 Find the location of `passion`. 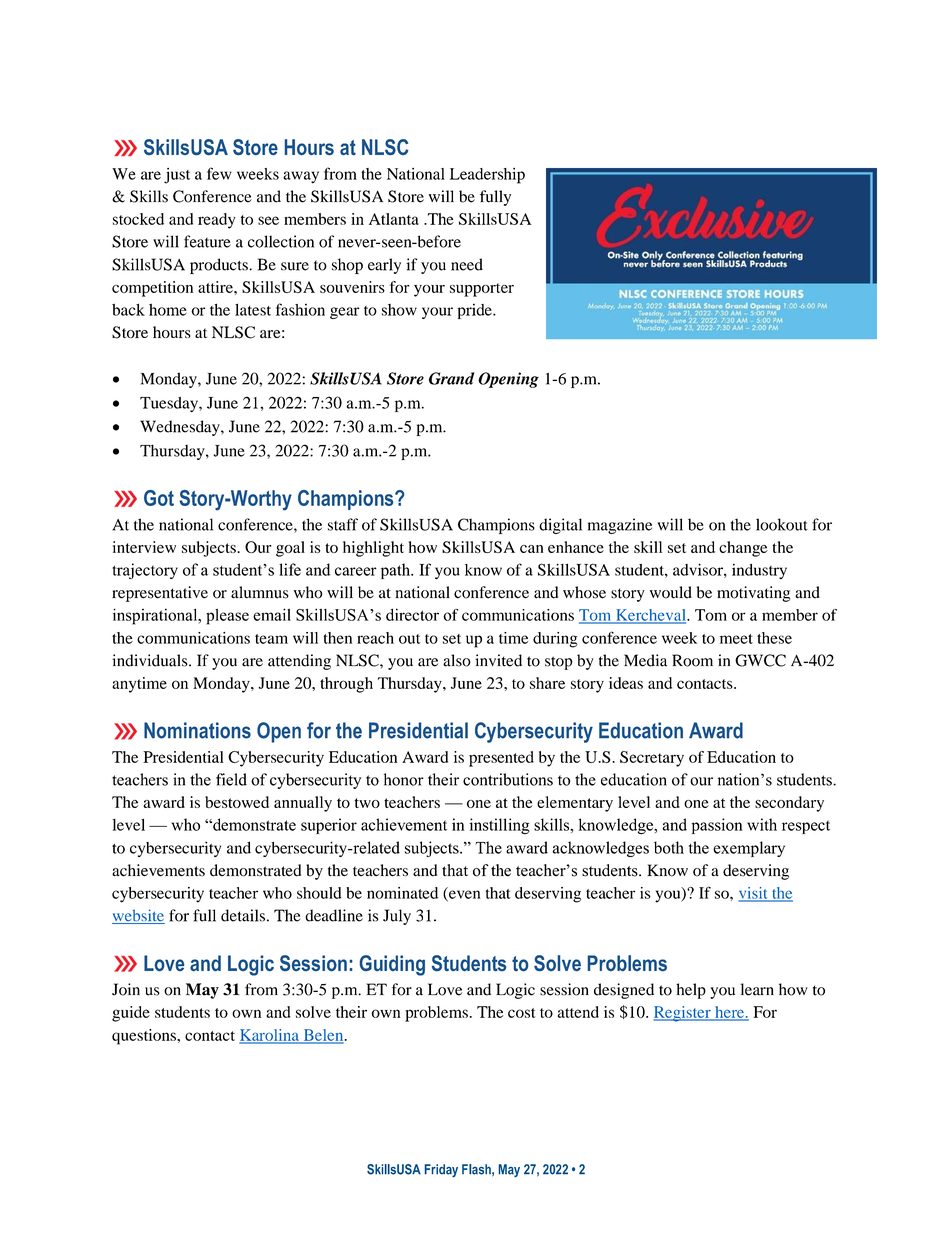

passion is located at coordinates (717, 826).
